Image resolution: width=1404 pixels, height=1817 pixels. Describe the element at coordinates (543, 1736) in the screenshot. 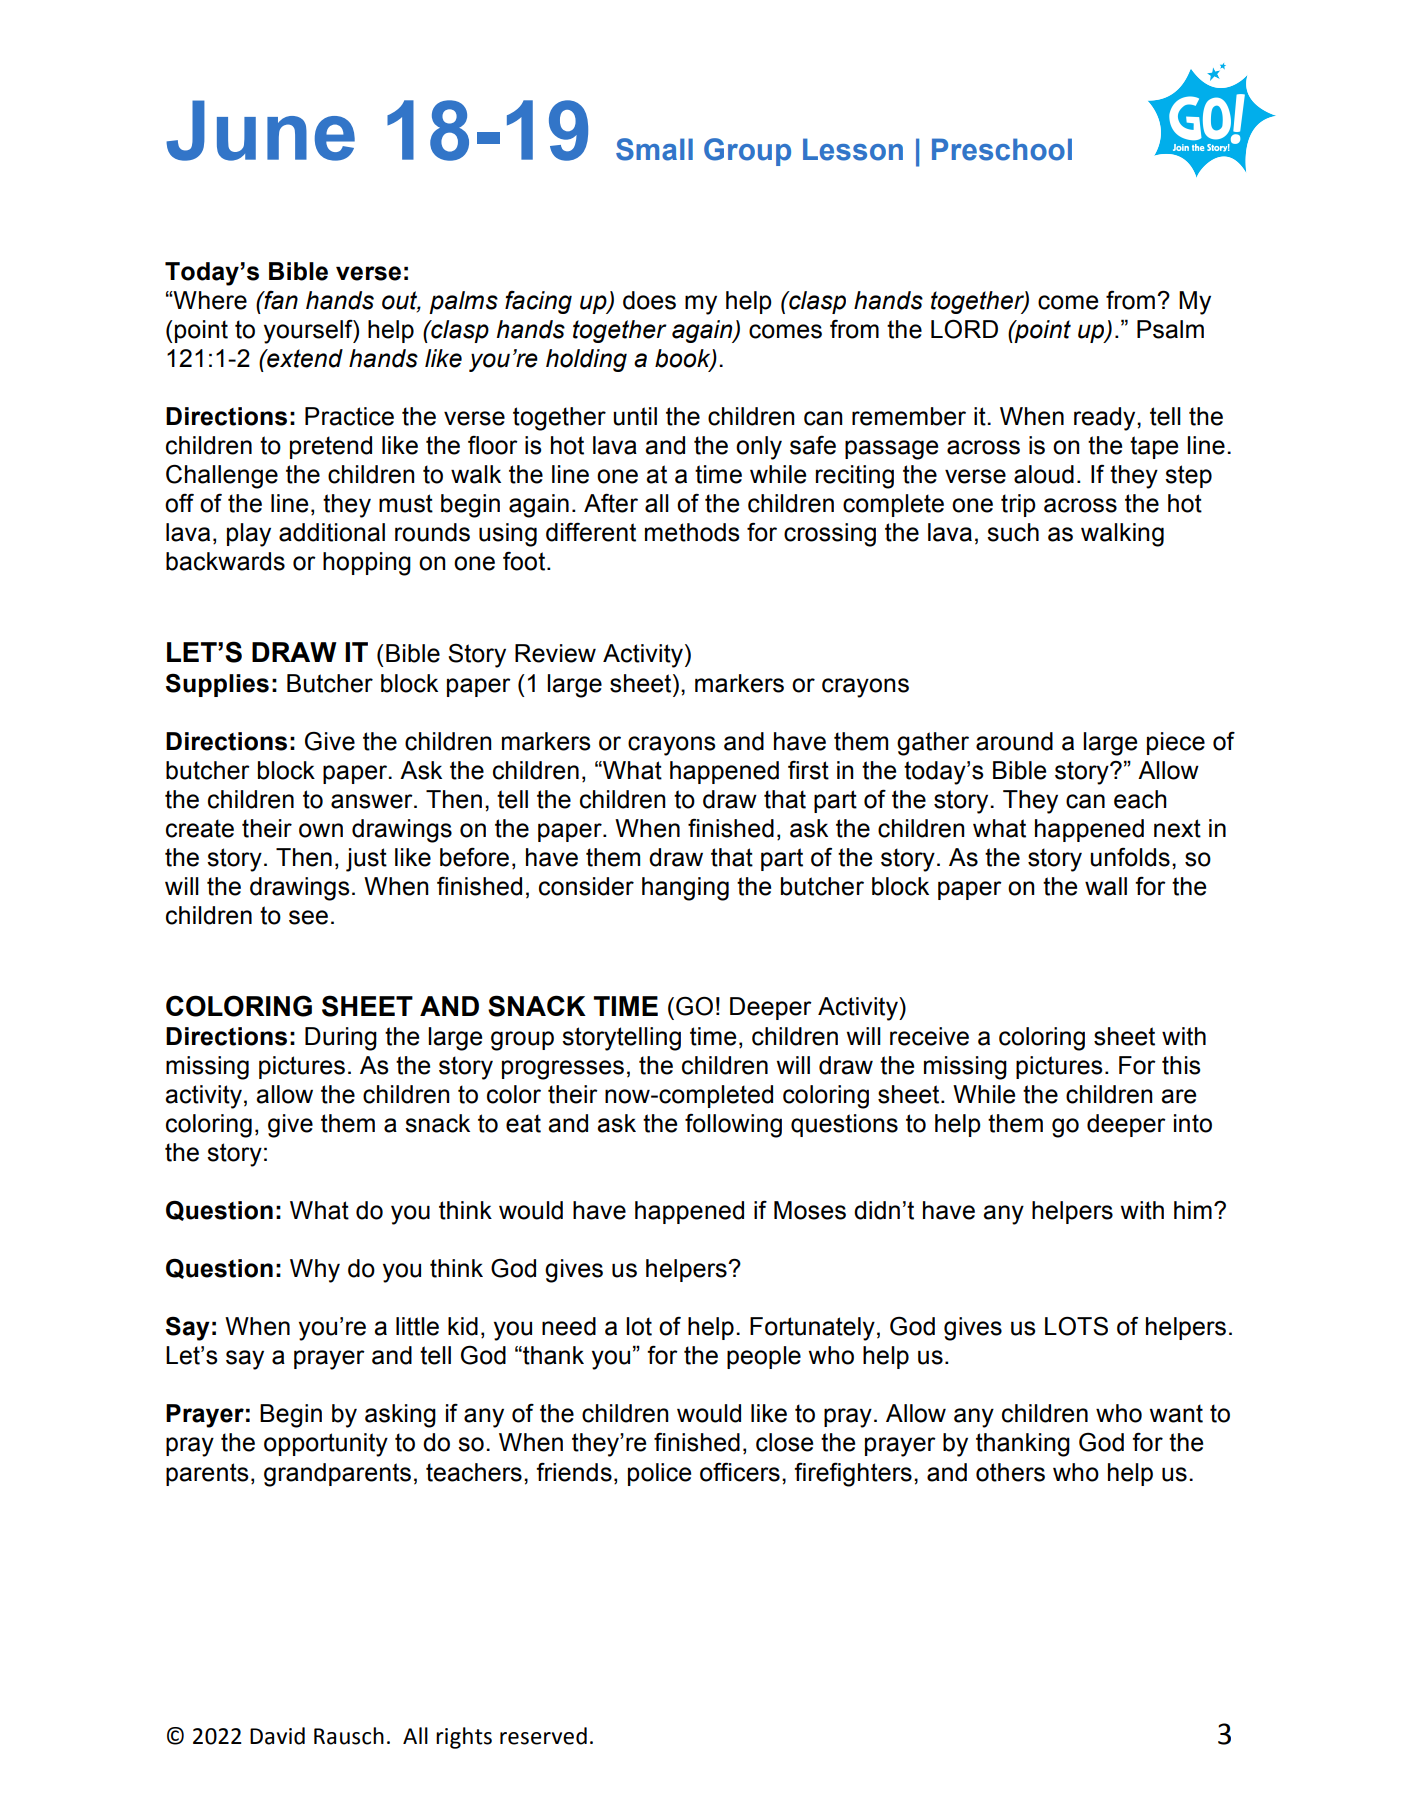

I see `reserved` at that location.
